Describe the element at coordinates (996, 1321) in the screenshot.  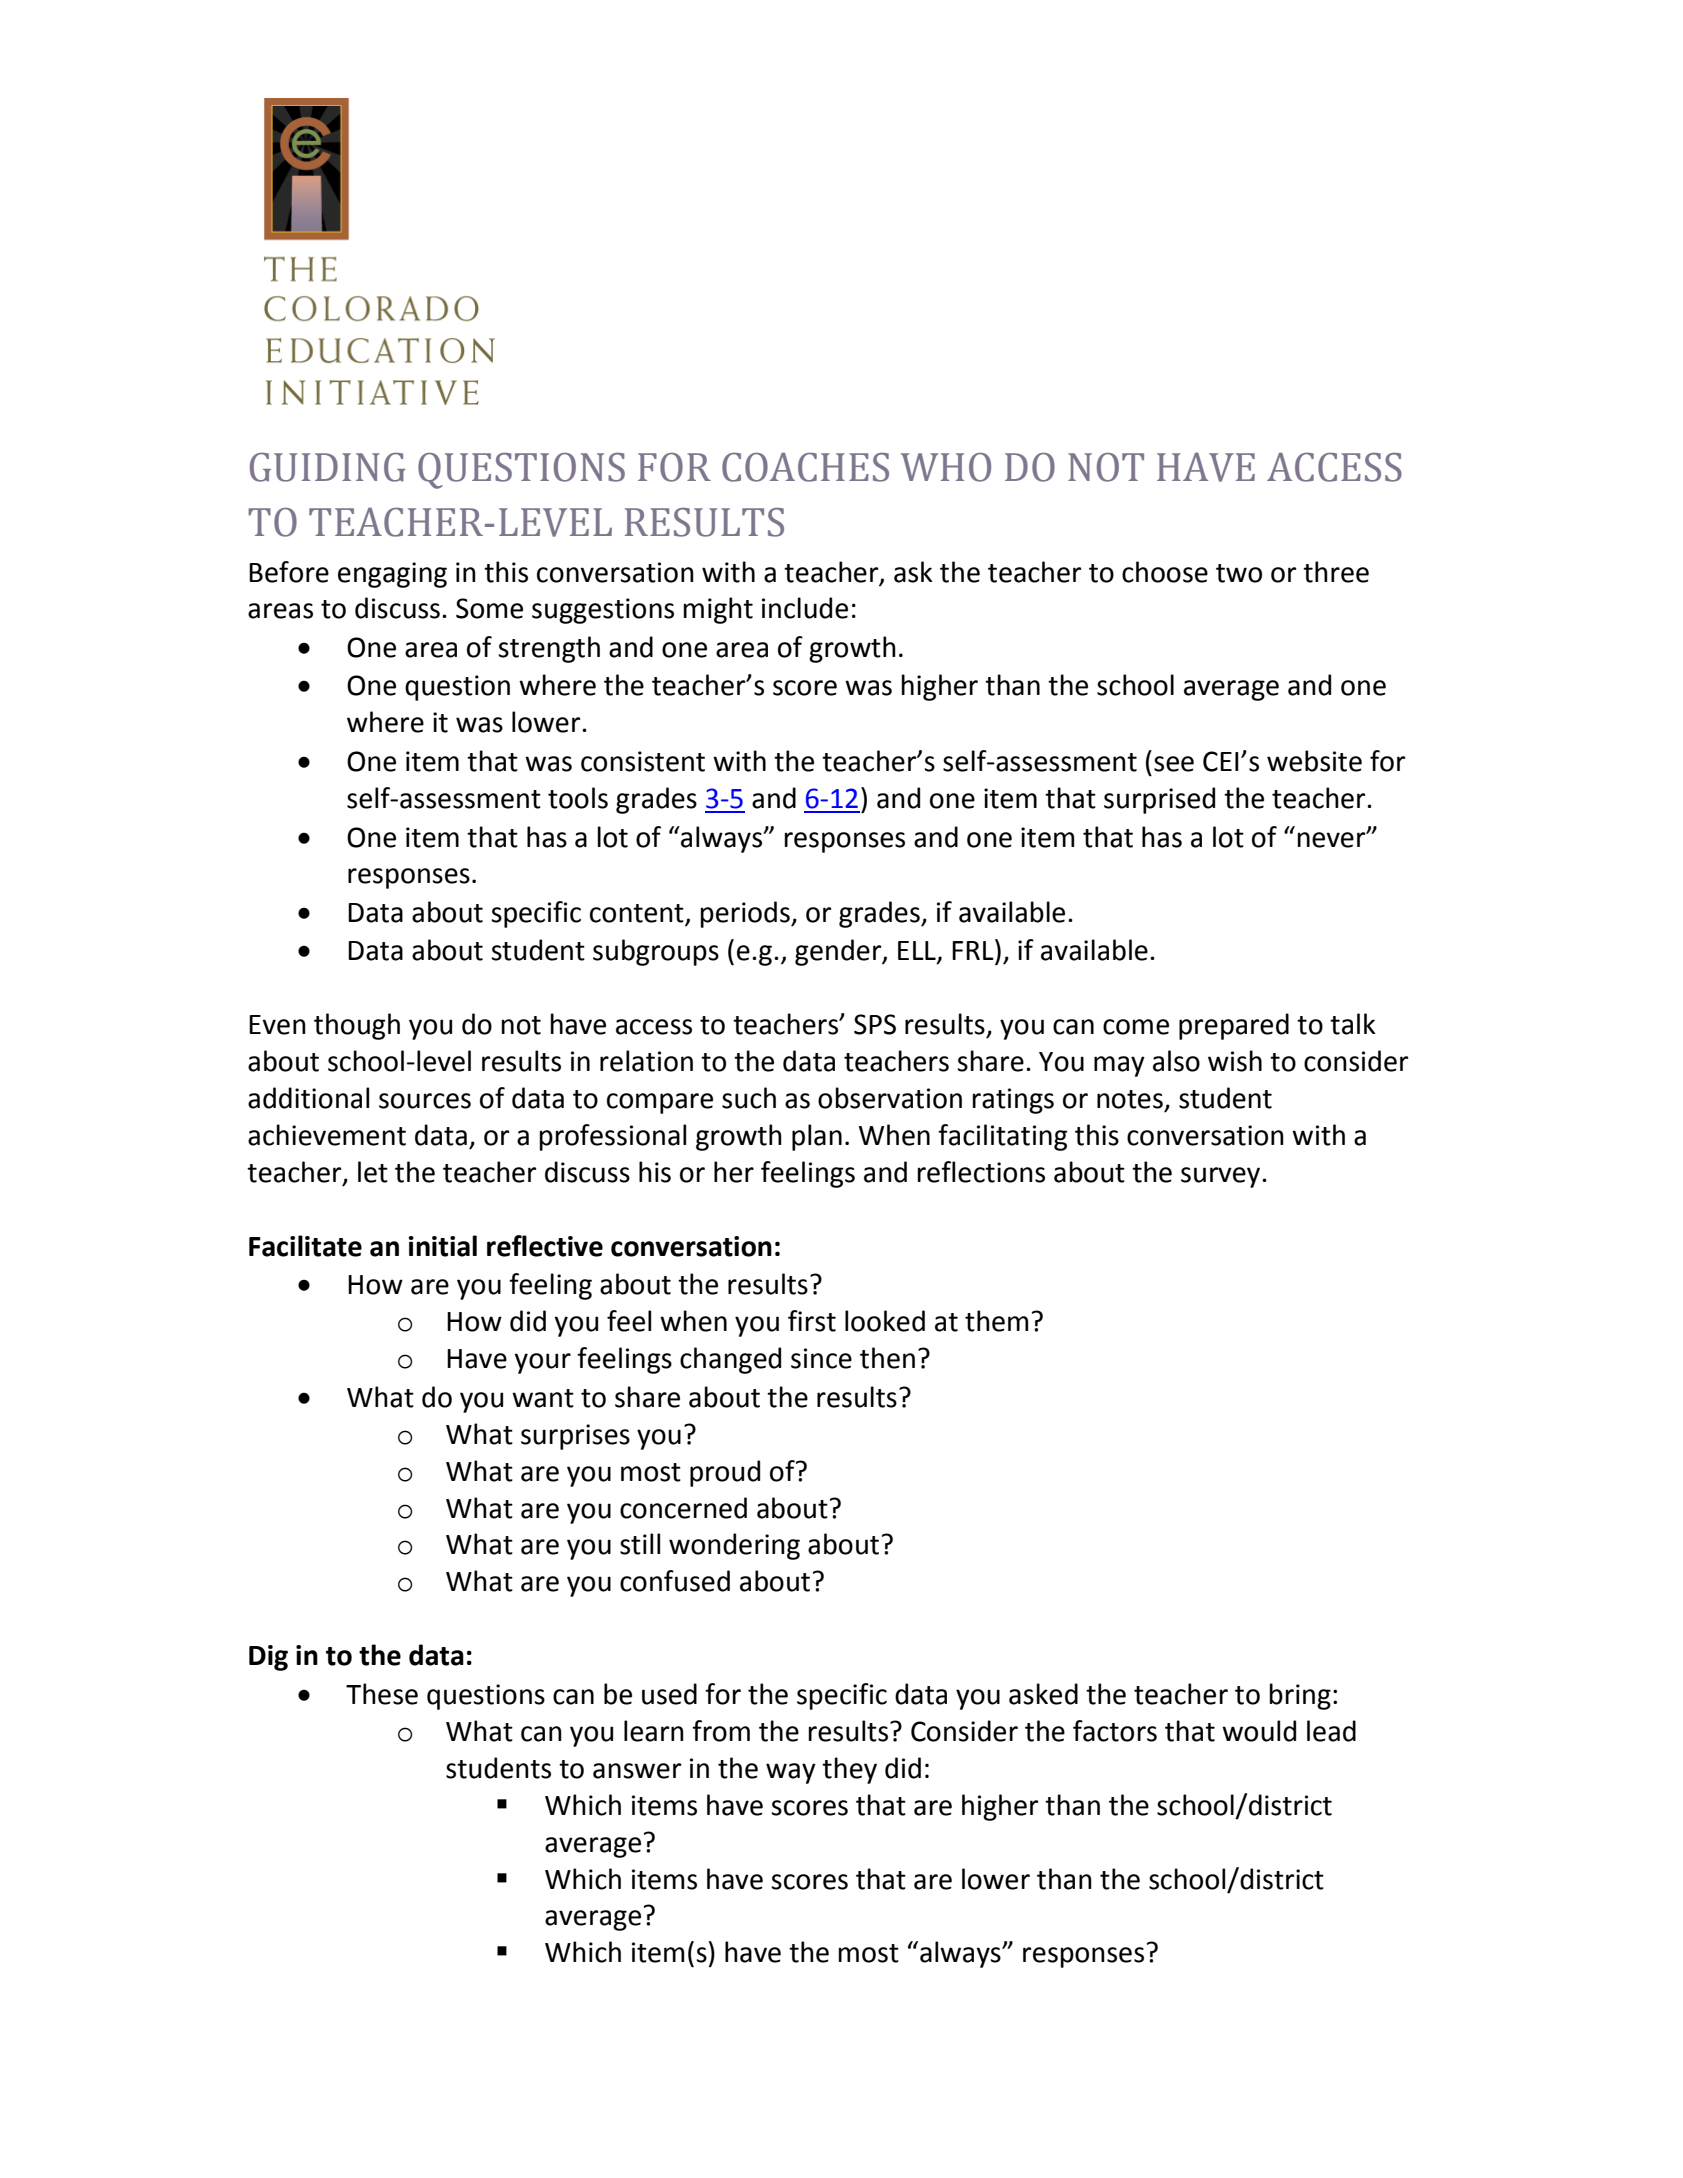
I see `them` at that location.
